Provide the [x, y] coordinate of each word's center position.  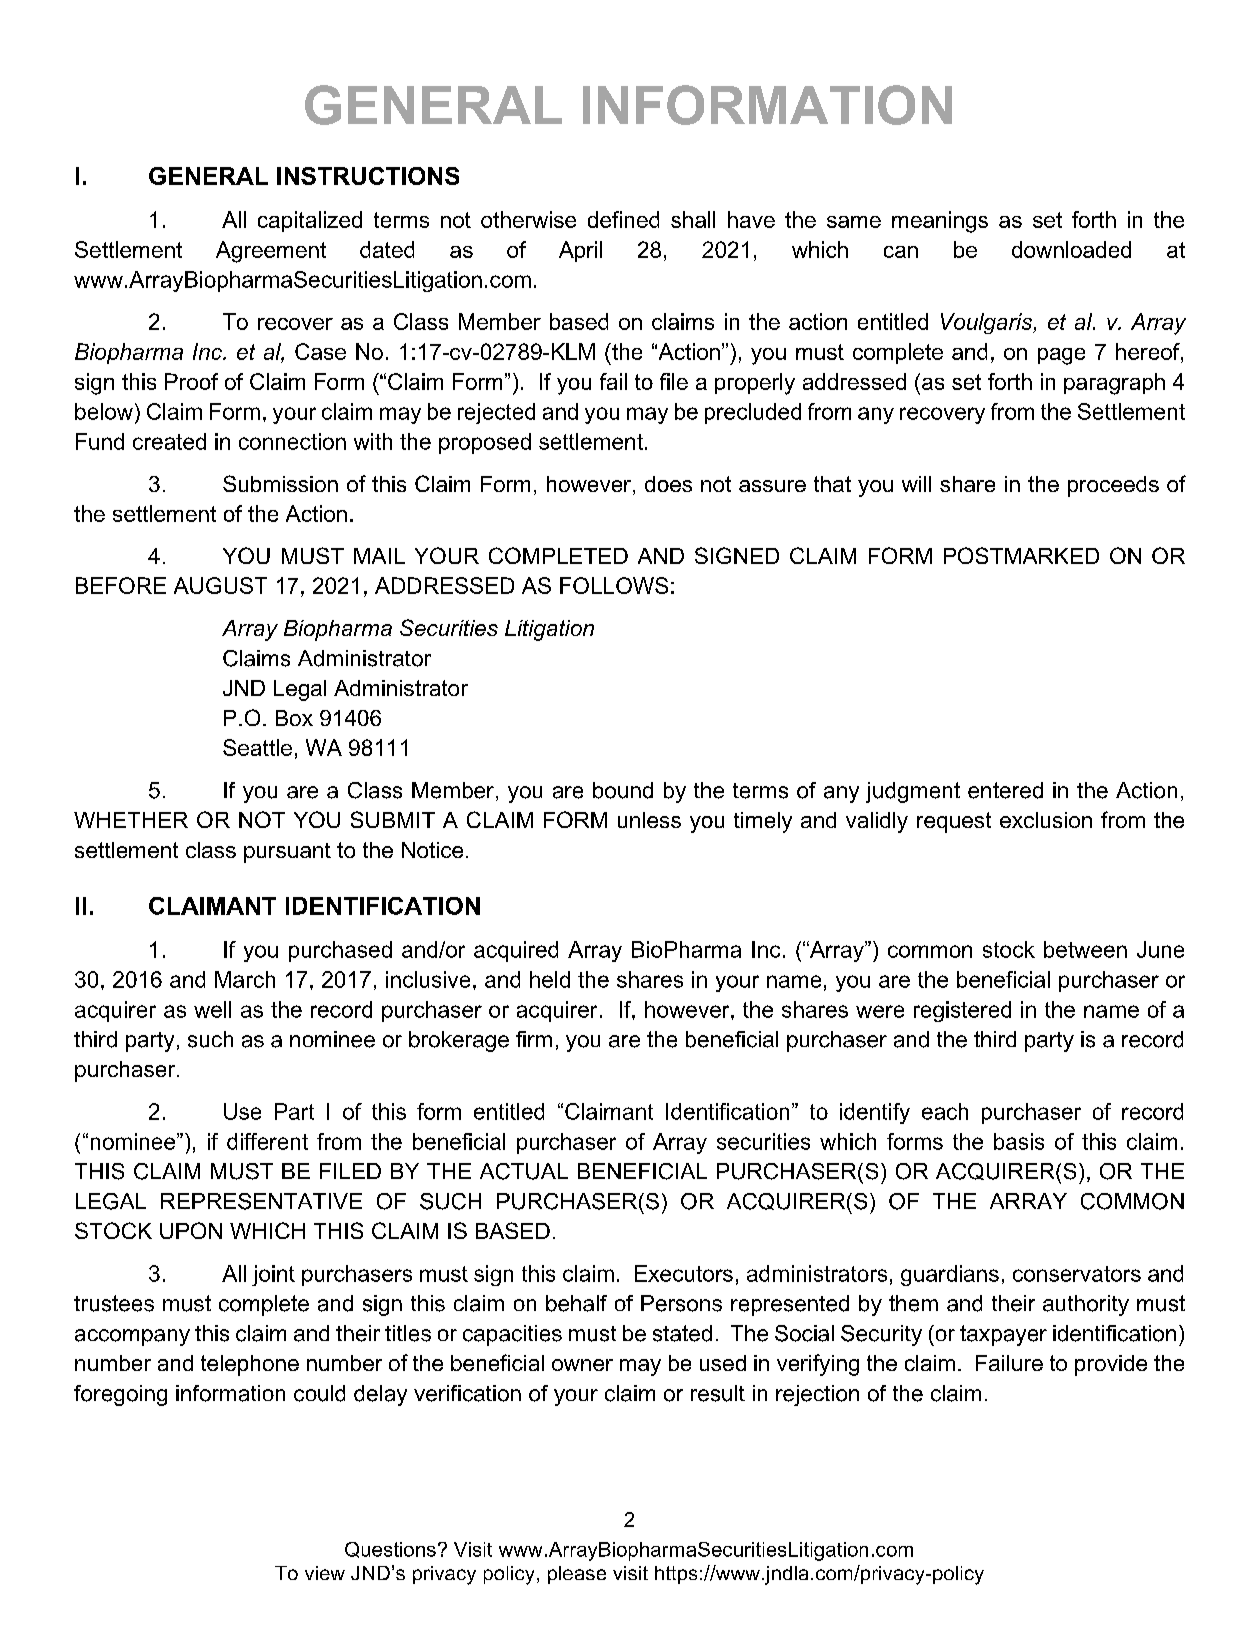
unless [649, 820]
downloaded [1071, 249]
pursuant [287, 853]
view [325, 1573]
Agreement [271, 252]
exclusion [1046, 820]
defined [623, 219]
